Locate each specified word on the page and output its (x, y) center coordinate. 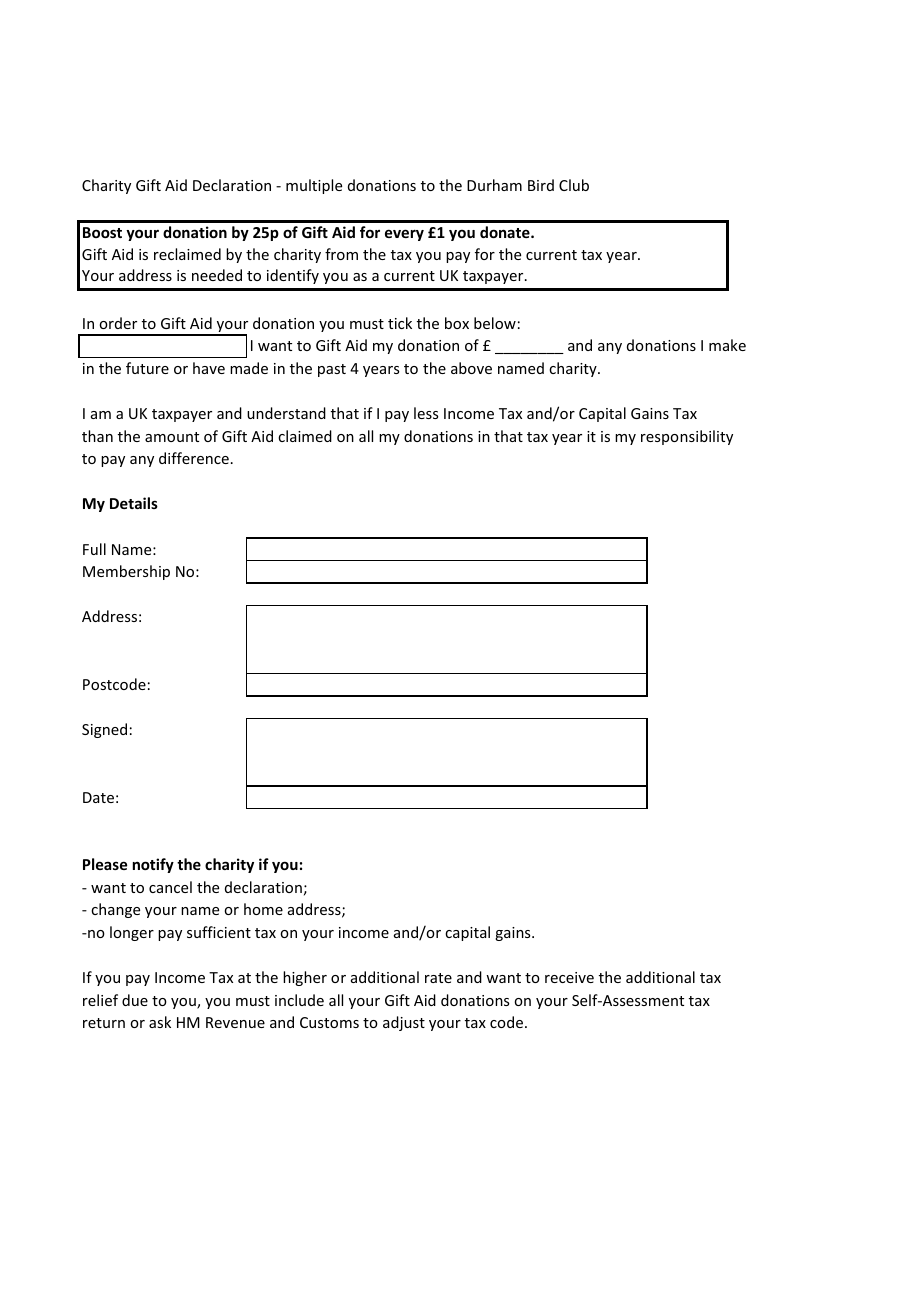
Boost (102, 232)
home (263, 909)
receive (569, 977)
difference (194, 458)
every (404, 235)
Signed (104, 730)
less (426, 413)
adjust (404, 1023)
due (135, 1000)
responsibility (687, 437)
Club (574, 185)
